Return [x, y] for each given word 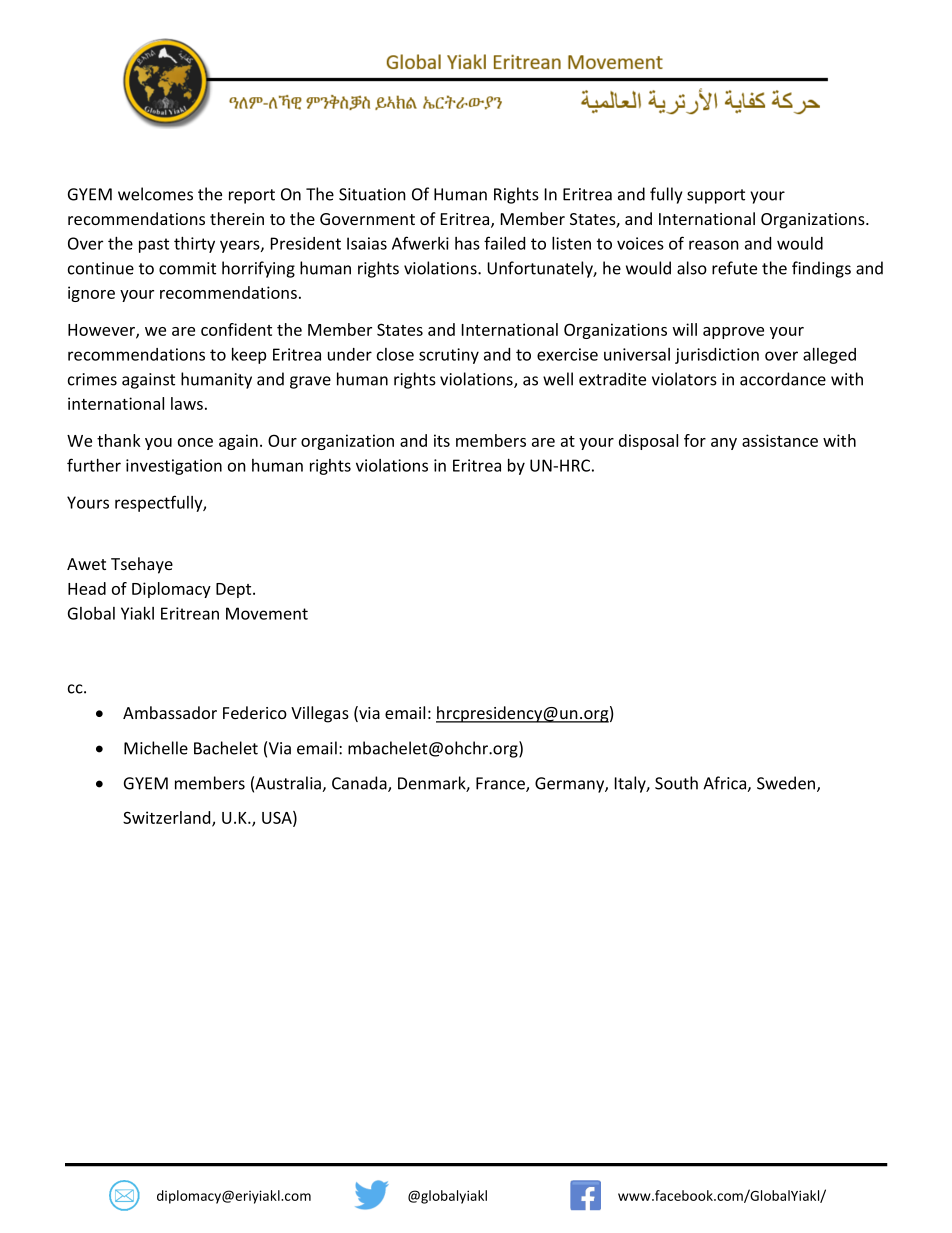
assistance [780, 440]
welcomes [155, 194]
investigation [174, 467]
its [442, 440]
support [716, 196]
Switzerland [168, 818]
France [501, 784]
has [467, 243]
